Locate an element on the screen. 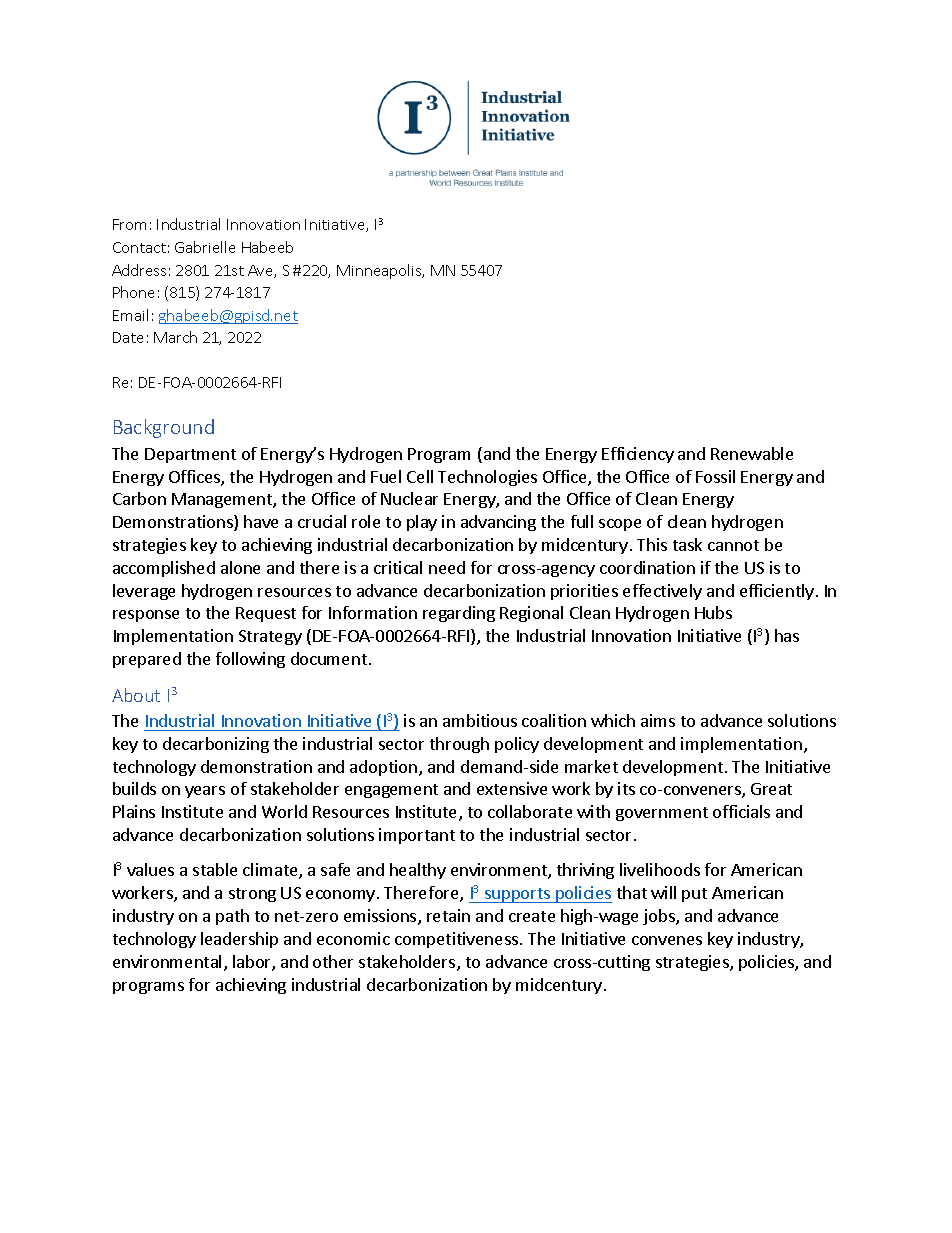 This screenshot has width=952, height=1233. Hubs is located at coordinates (713, 612).
